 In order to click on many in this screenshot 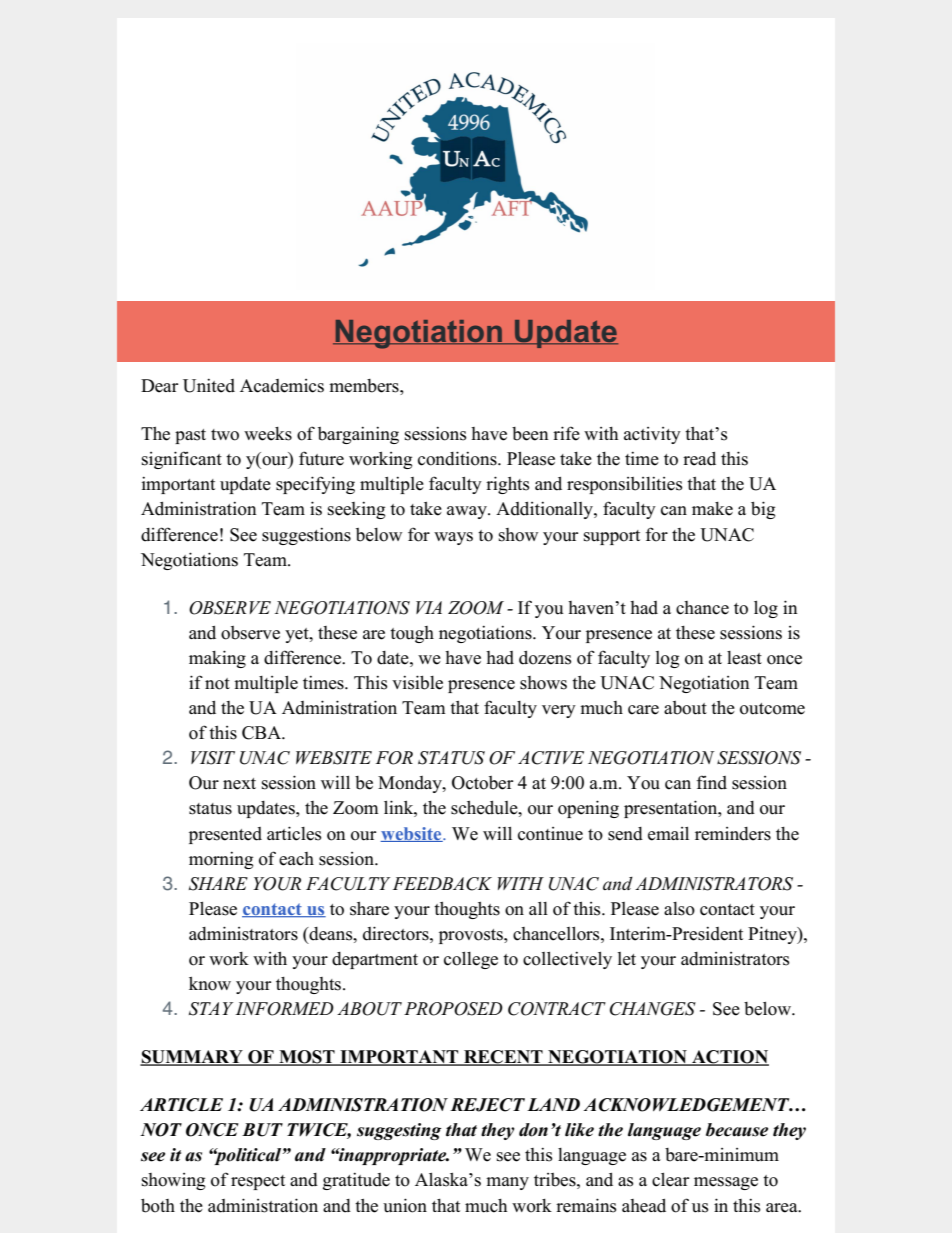, I will do `click(507, 1183)`.
